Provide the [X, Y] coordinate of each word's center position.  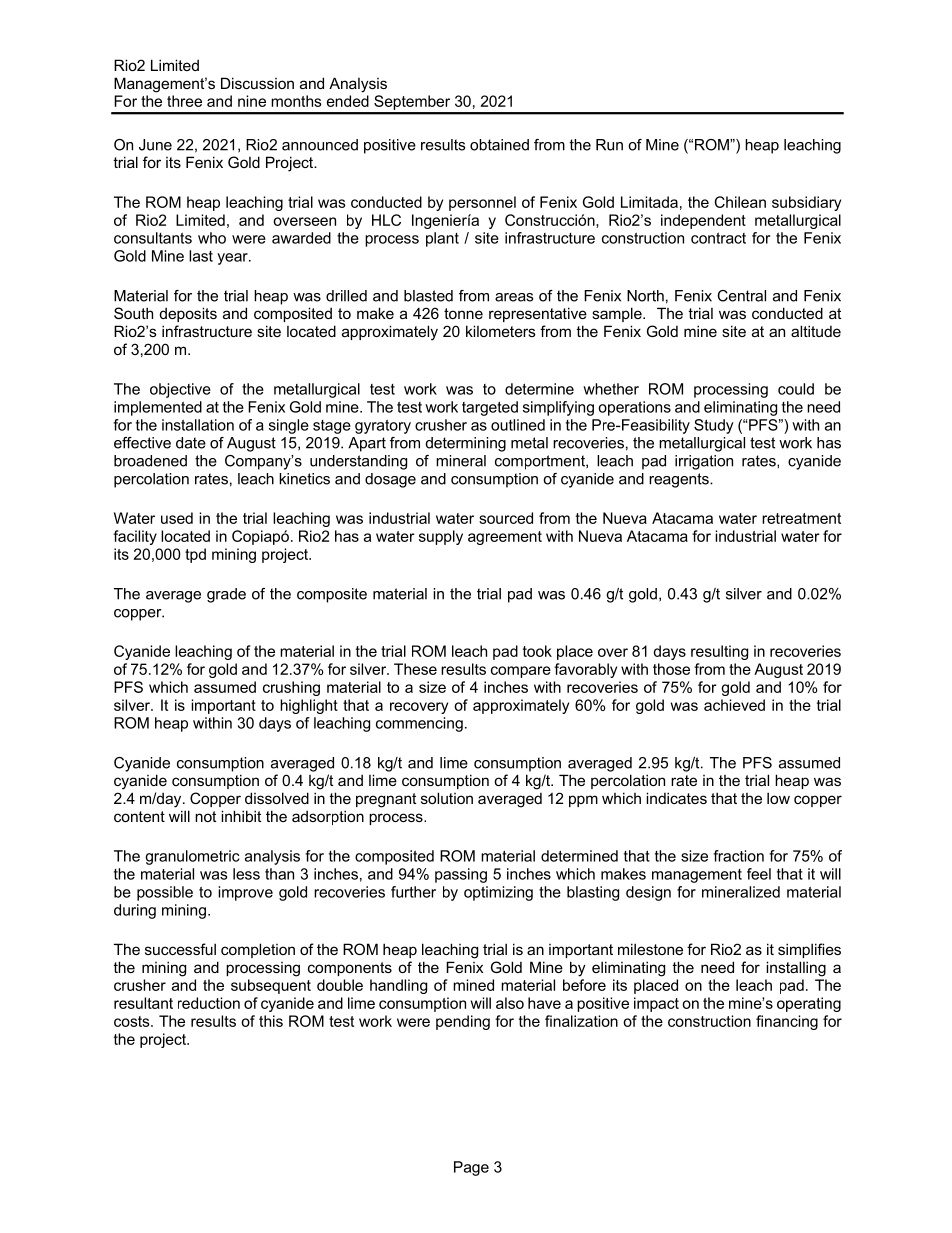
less [246, 874]
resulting [719, 652]
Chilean [740, 202]
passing [461, 875]
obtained [499, 145]
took [537, 651]
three [184, 101]
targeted [490, 408]
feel [759, 874]
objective [180, 390]
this [271, 1021]
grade [226, 595]
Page [471, 1168]
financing [787, 1022]
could [796, 389]
